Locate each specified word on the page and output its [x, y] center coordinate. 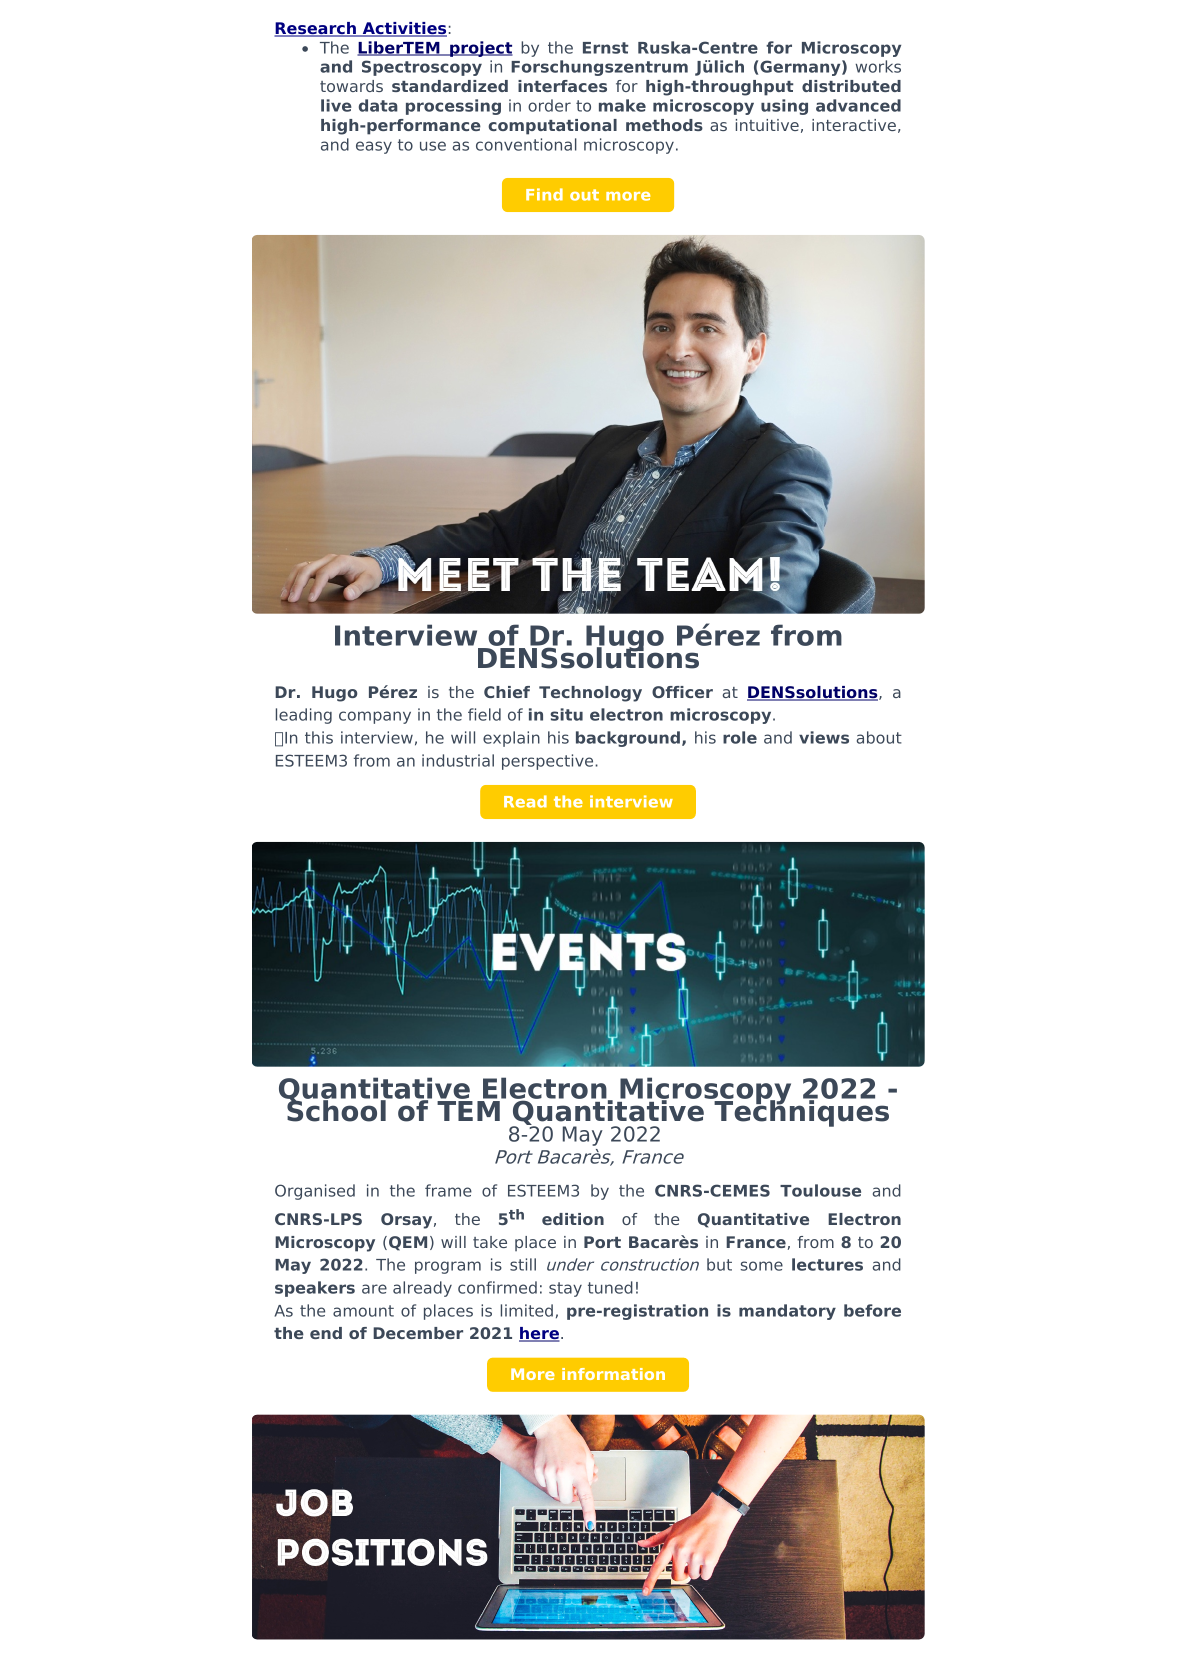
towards [351, 86]
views [824, 737]
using [784, 107]
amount [363, 1311]
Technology [590, 694]
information [613, 1374]
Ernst [606, 48]
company [375, 717]
